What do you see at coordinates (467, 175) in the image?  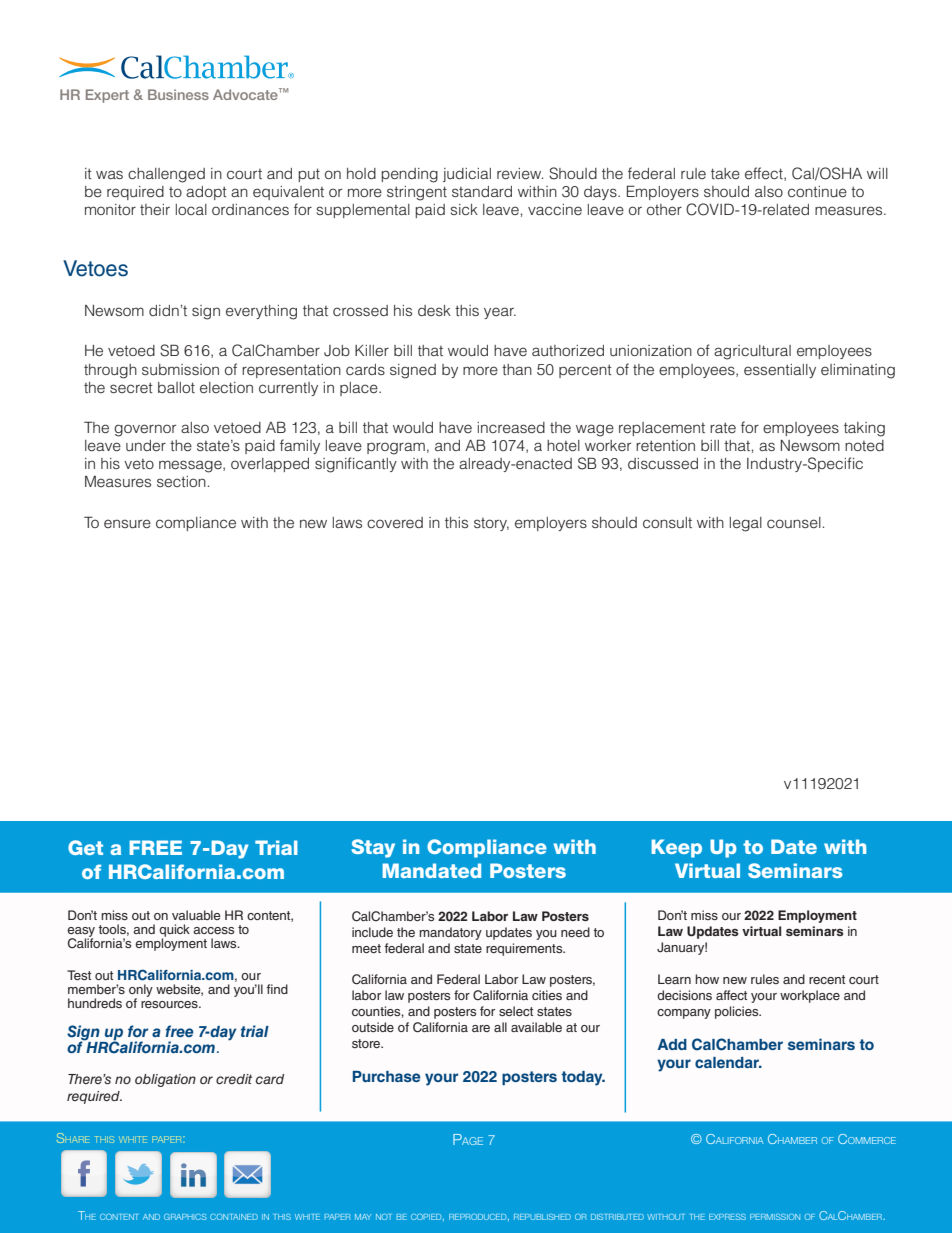 I see `judicial` at bounding box center [467, 175].
